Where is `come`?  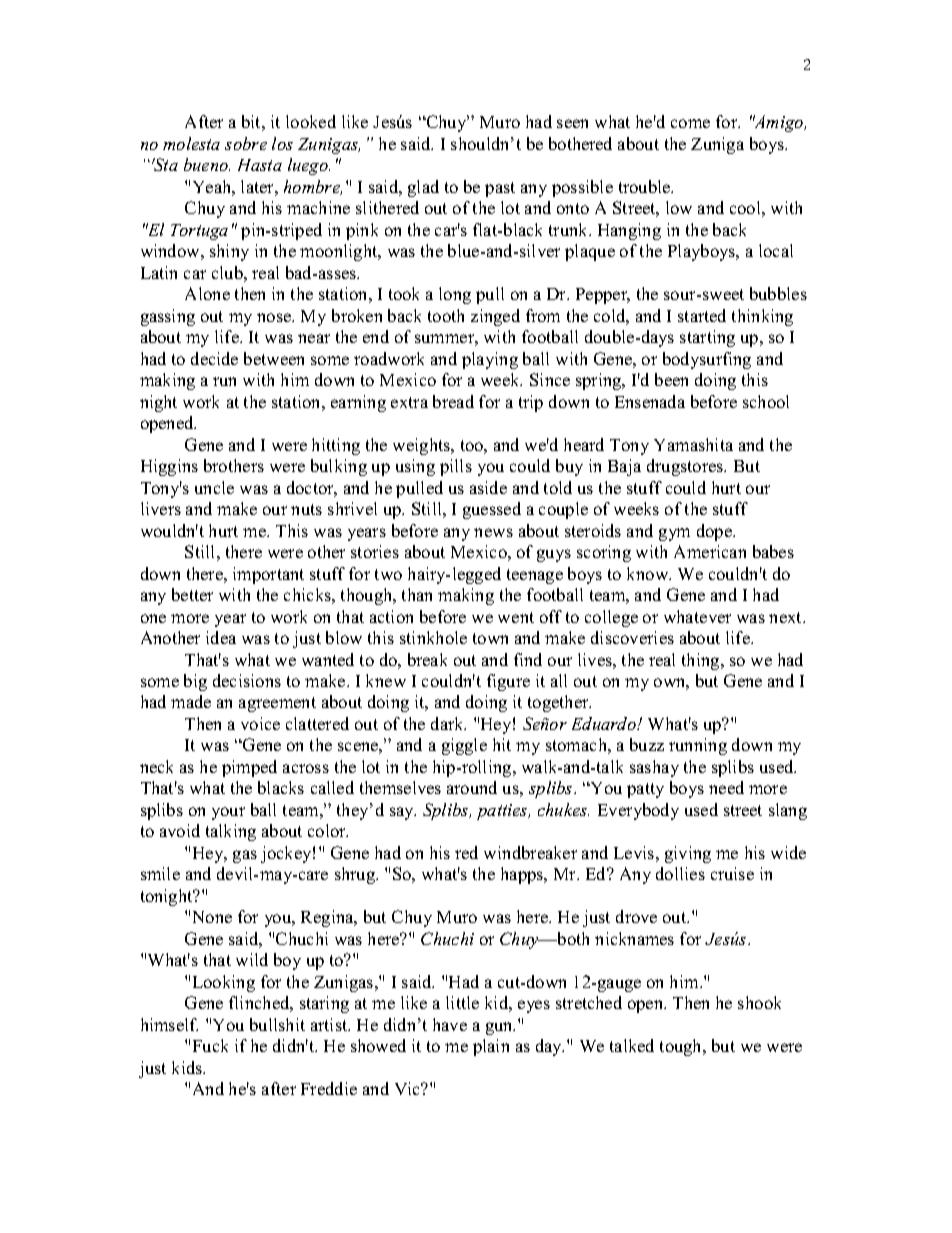 come is located at coordinates (690, 123).
